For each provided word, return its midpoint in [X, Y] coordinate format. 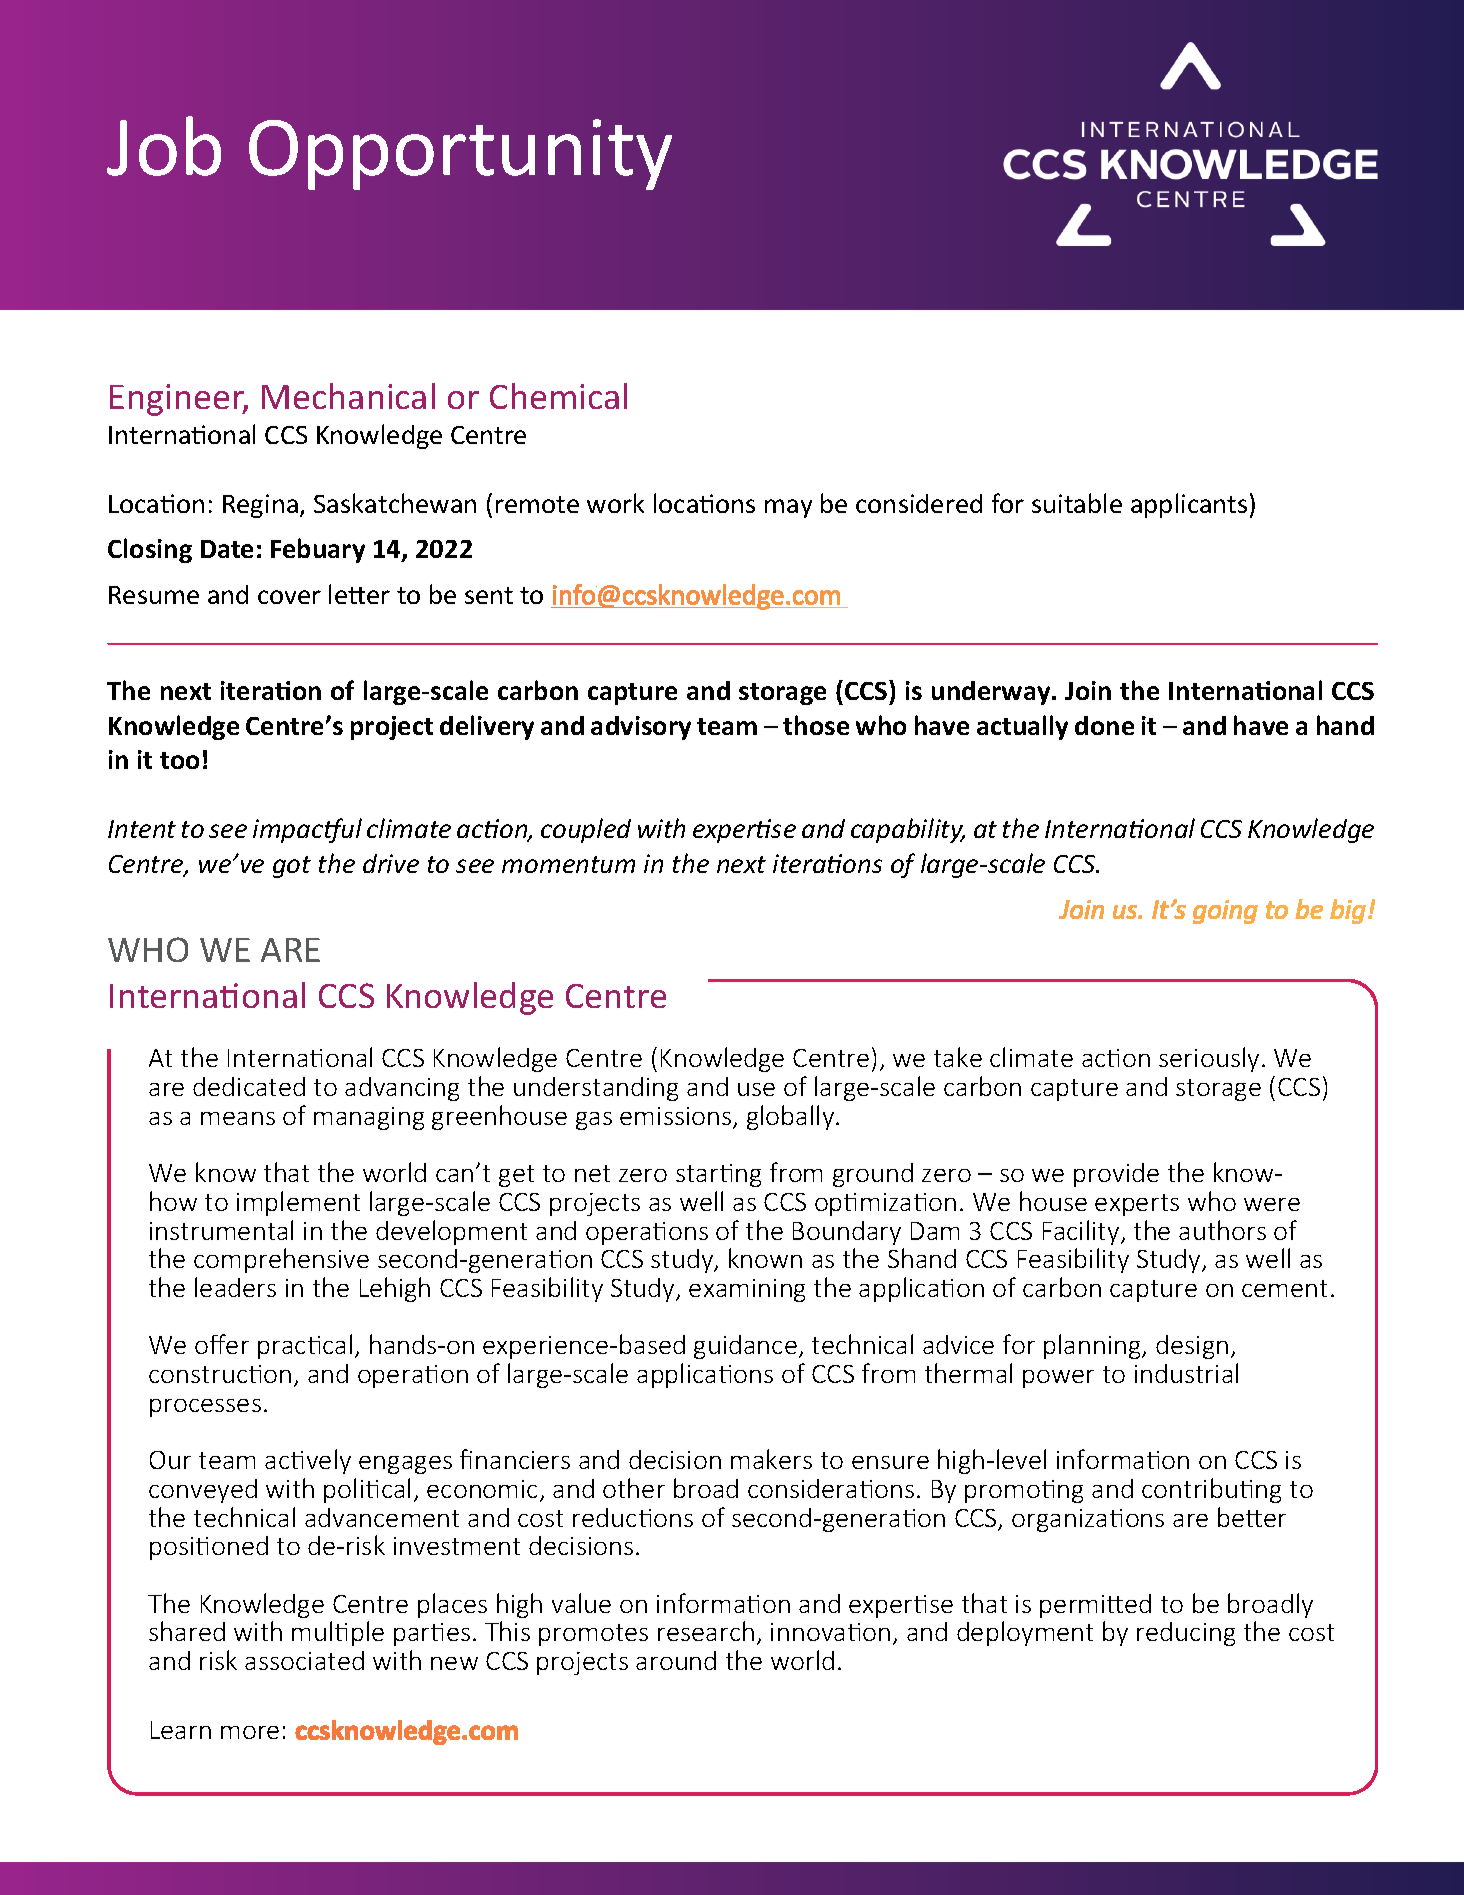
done [1104, 725]
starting [718, 1175]
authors [1222, 1230]
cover [289, 597]
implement [298, 1203]
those [816, 725]
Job [164, 146]
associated [304, 1660]
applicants [1189, 505]
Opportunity [460, 154]
